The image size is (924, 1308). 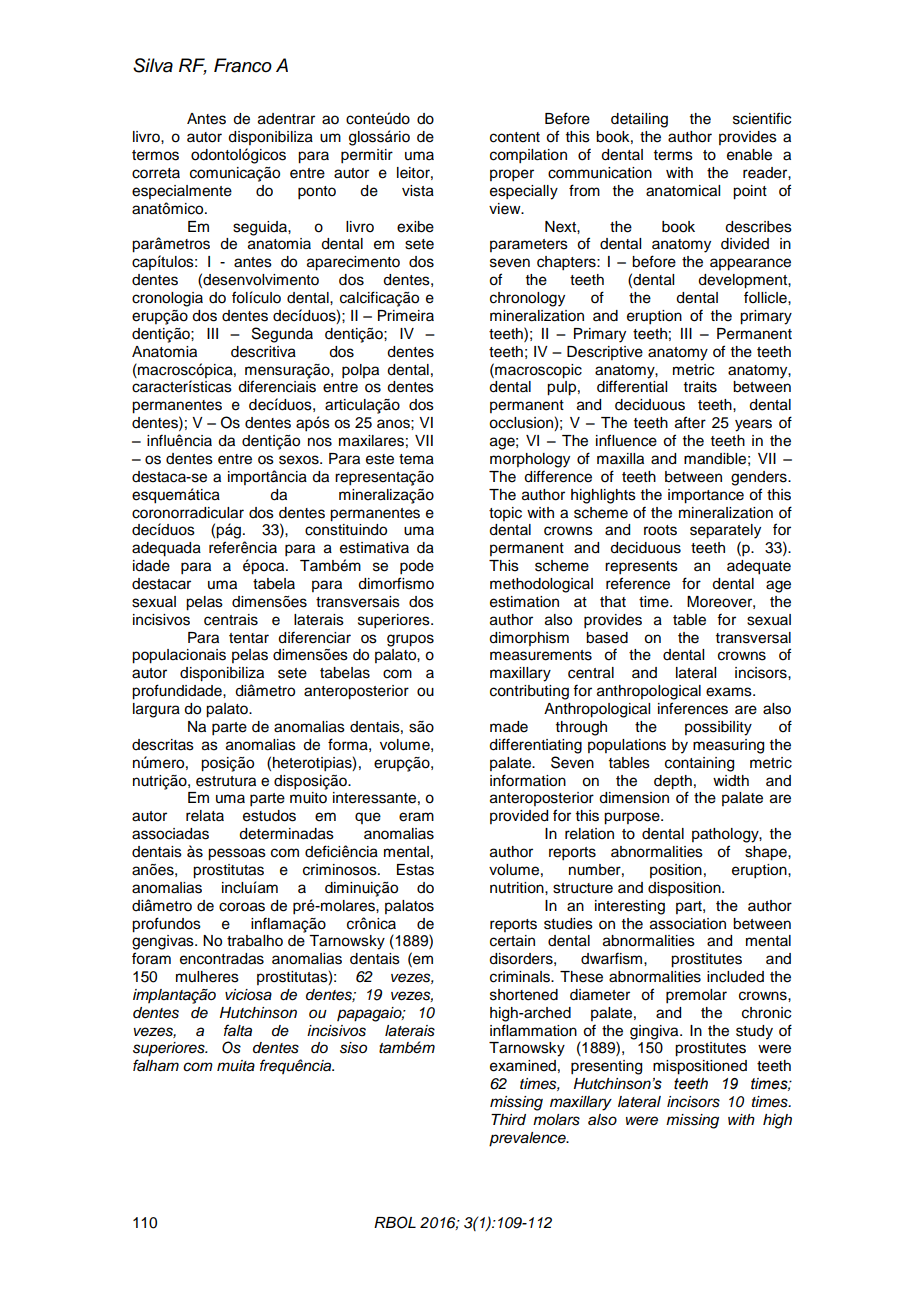 What do you see at coordinates (528, 1139) in the image?
I see `prevalence` at bounding box center [528, 1139].
